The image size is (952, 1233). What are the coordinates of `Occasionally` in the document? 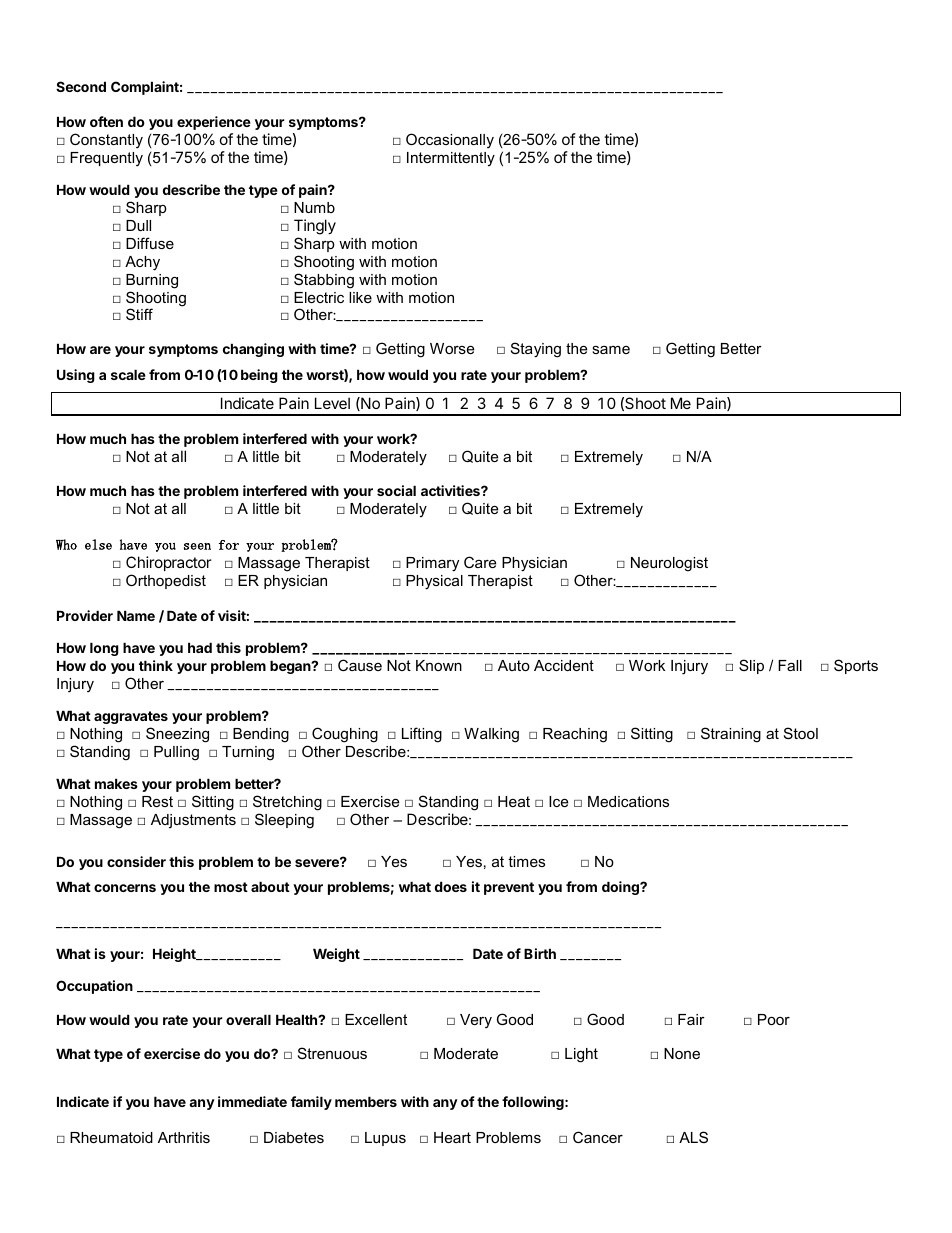 It's located at (450, 141).
